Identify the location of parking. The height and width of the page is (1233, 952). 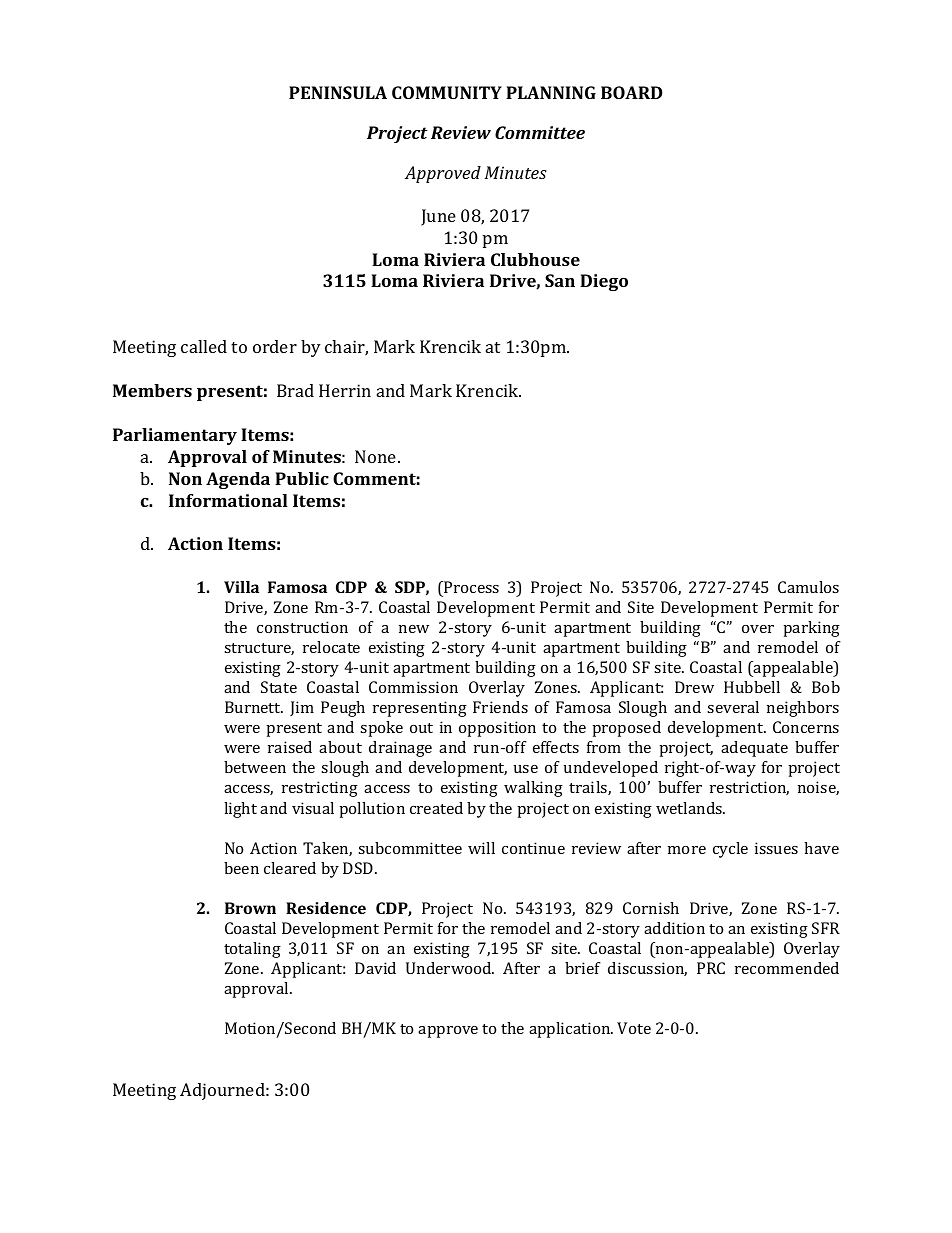
(812, 629).
